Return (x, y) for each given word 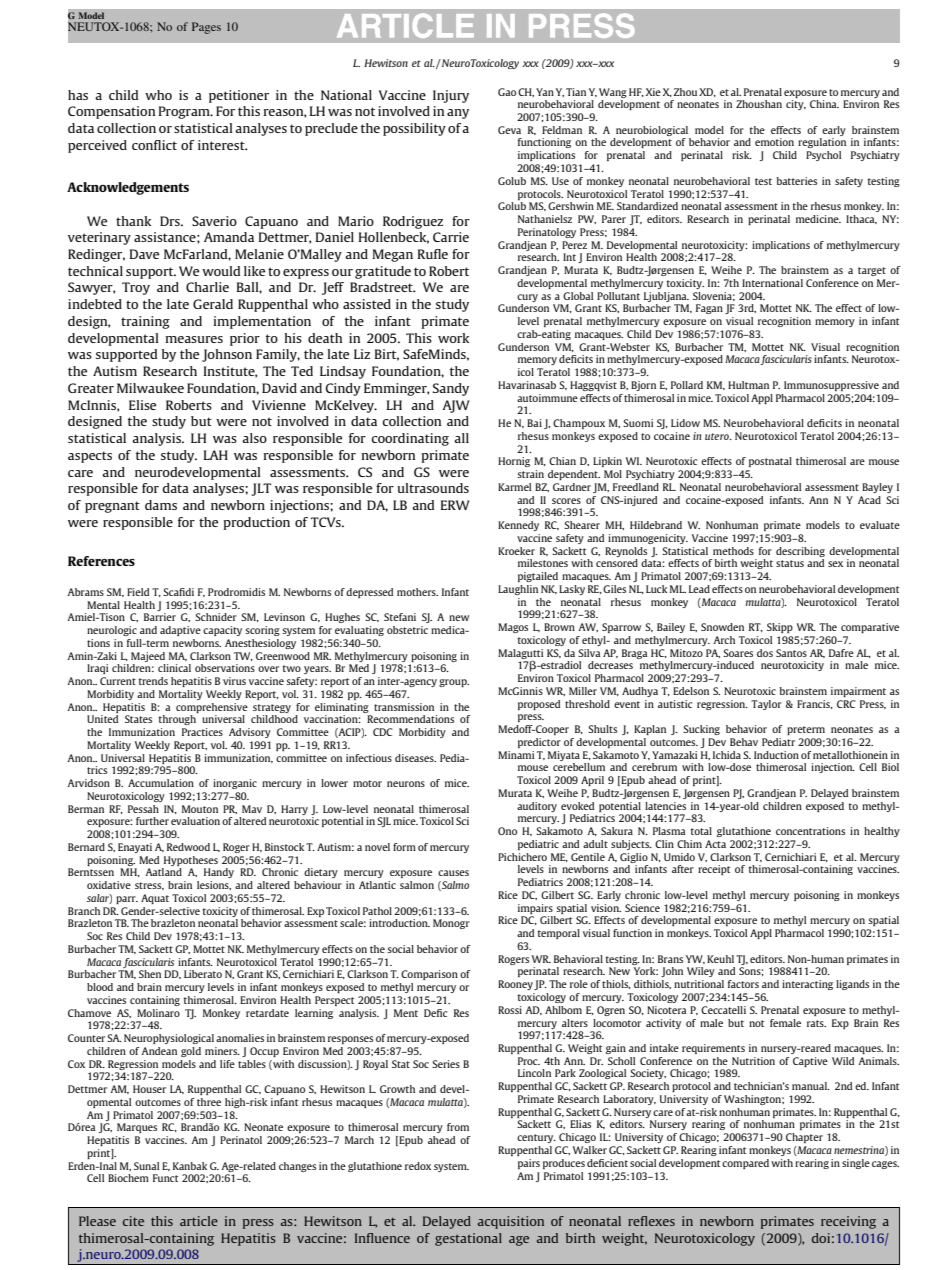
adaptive (180, 631)
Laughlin (518, 590)
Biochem (128, 1178)
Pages (206, 28)
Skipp (780, 628)
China (824, 104)
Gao (507, 92)
